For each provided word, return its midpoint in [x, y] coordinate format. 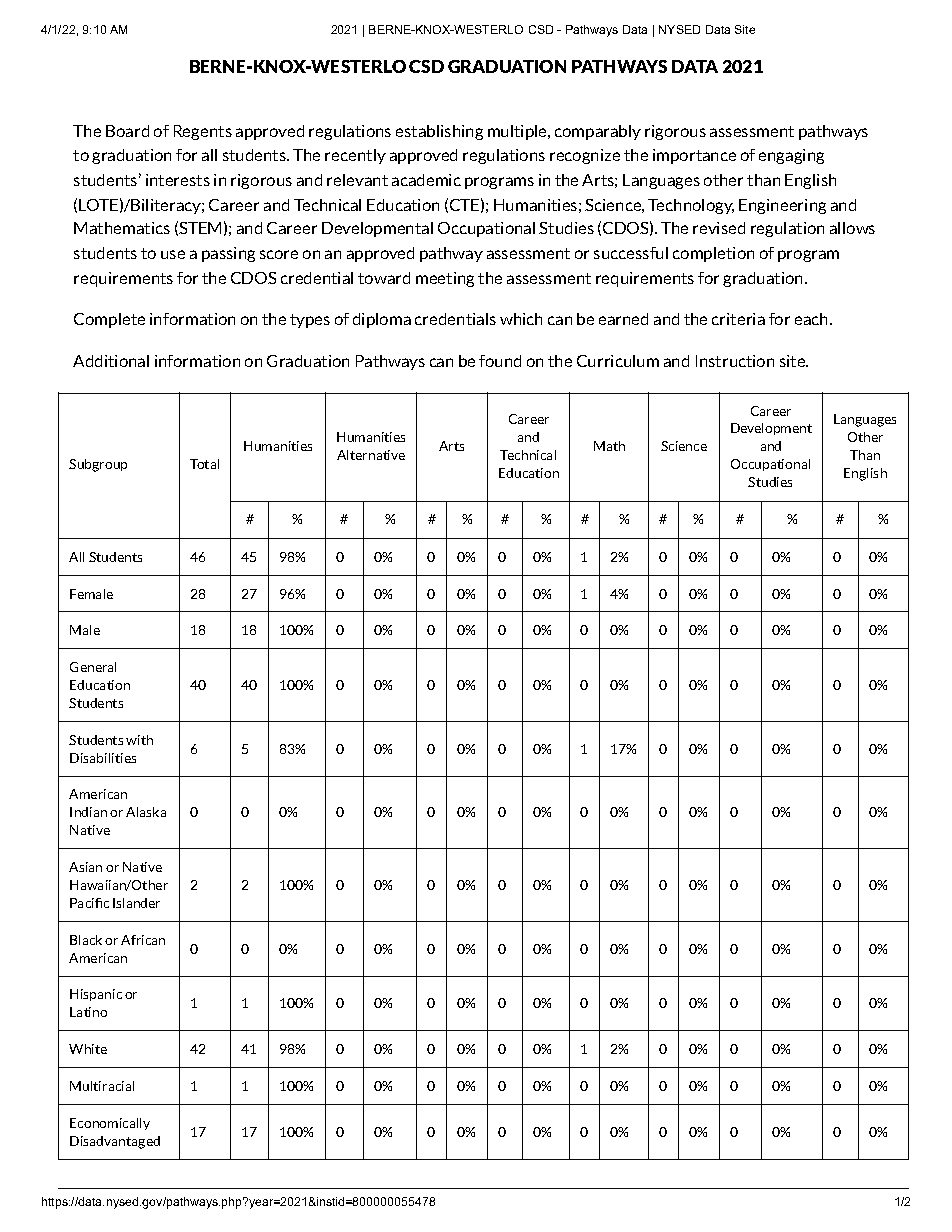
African [143, 940]
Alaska [146, 812]
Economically [110, 1124]
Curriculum [618, 361]
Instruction [735, 361]
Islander [136, 903]
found [500, 361]
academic [426, 180]
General [93, 667]
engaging [791, 156]
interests [178, 180]
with [139, 740]
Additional [111, 361]
